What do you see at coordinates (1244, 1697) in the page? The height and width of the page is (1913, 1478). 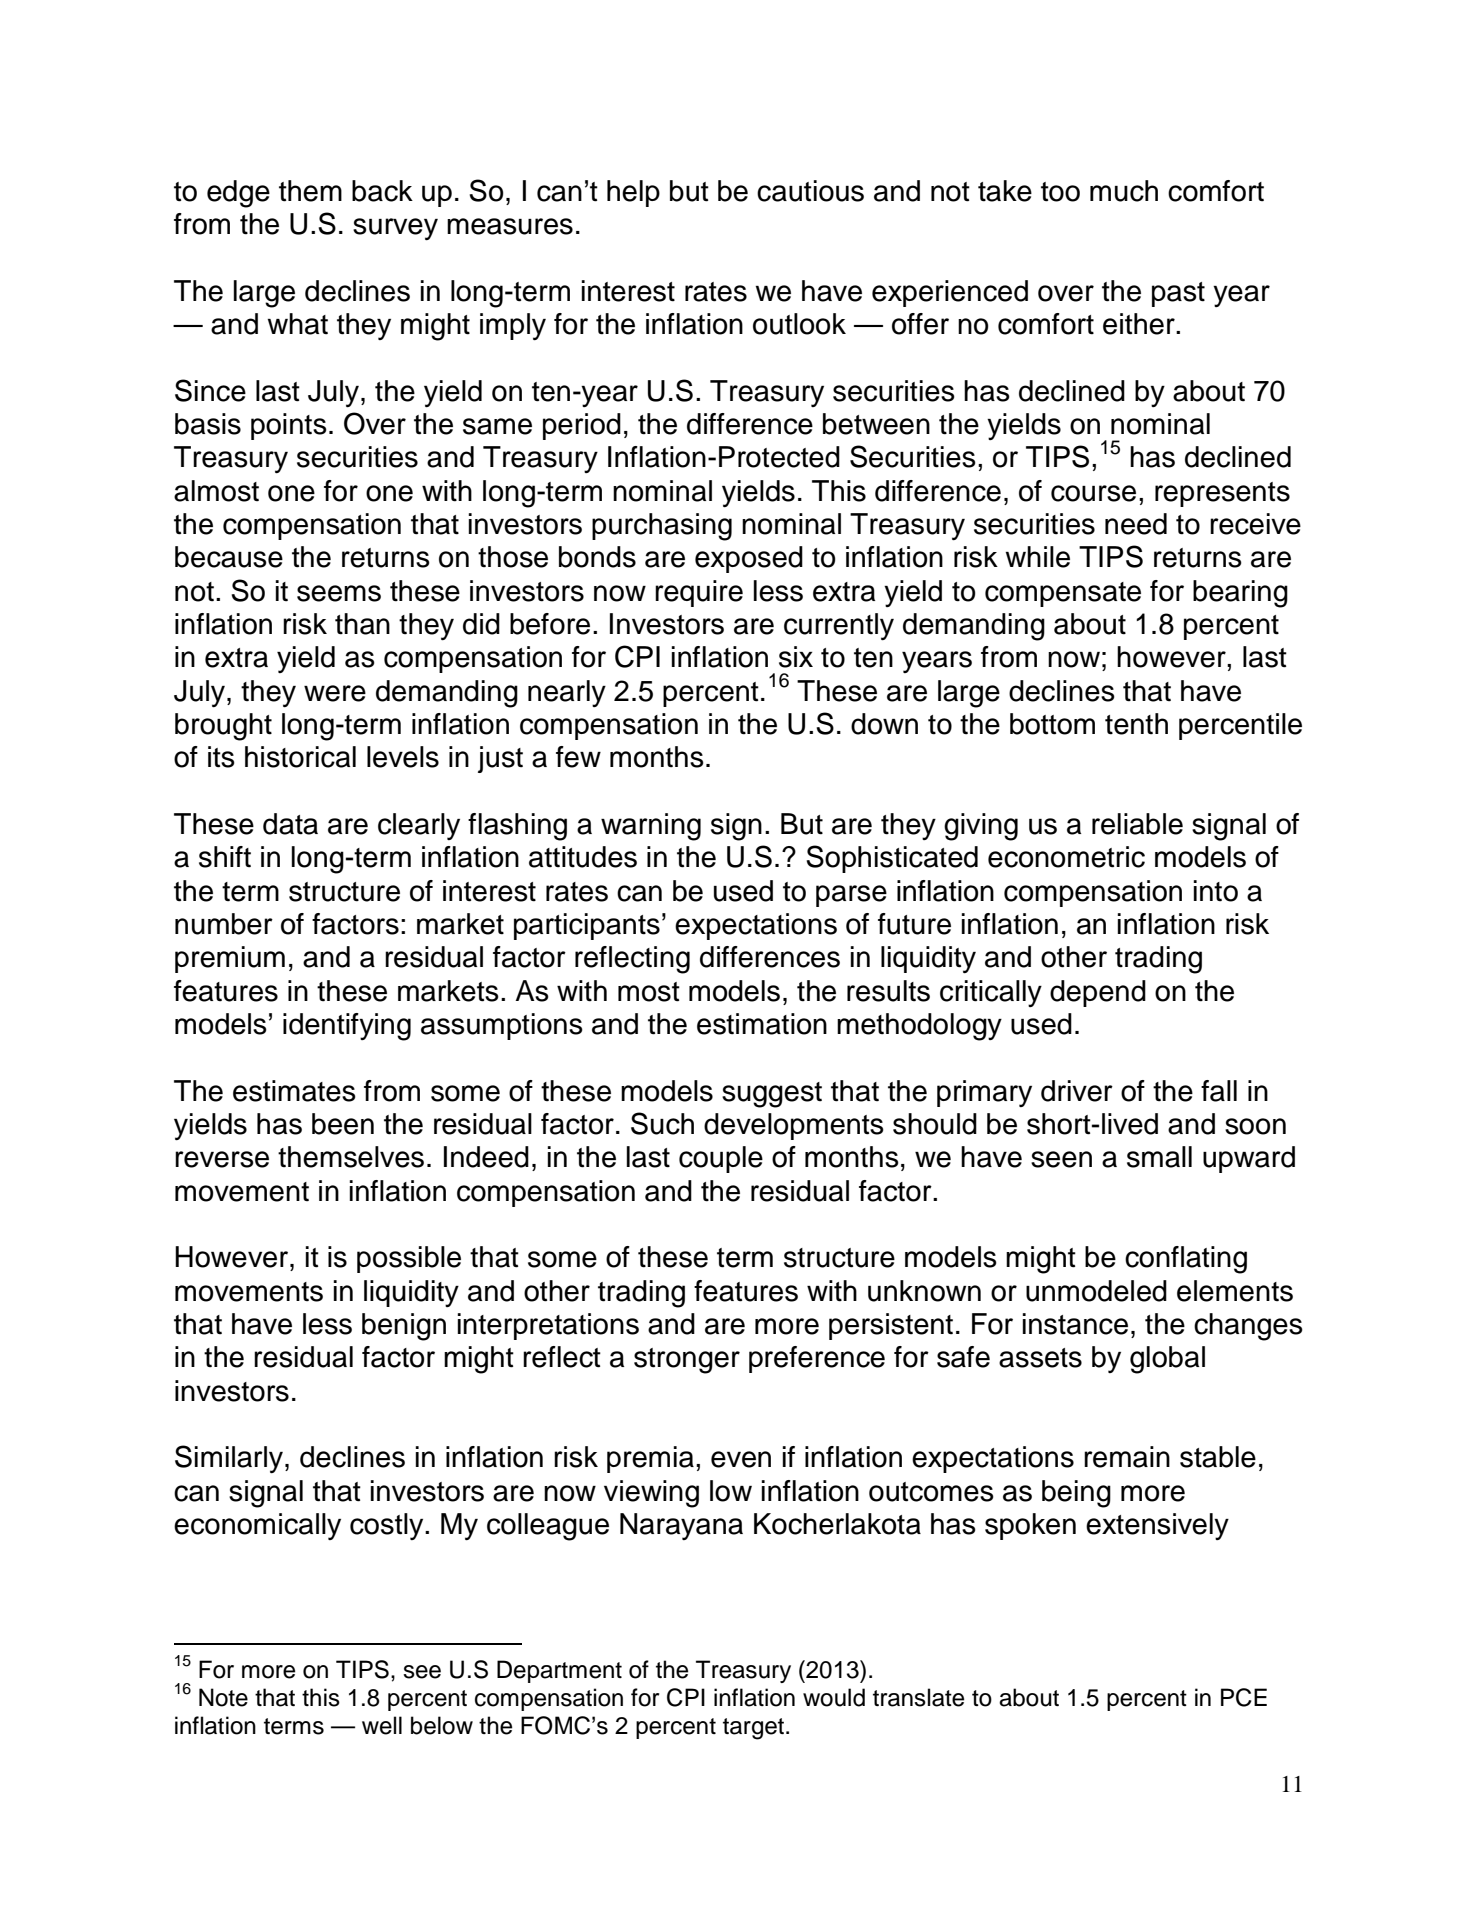 I see `PCE` at bounding box center [1244, 1697].
